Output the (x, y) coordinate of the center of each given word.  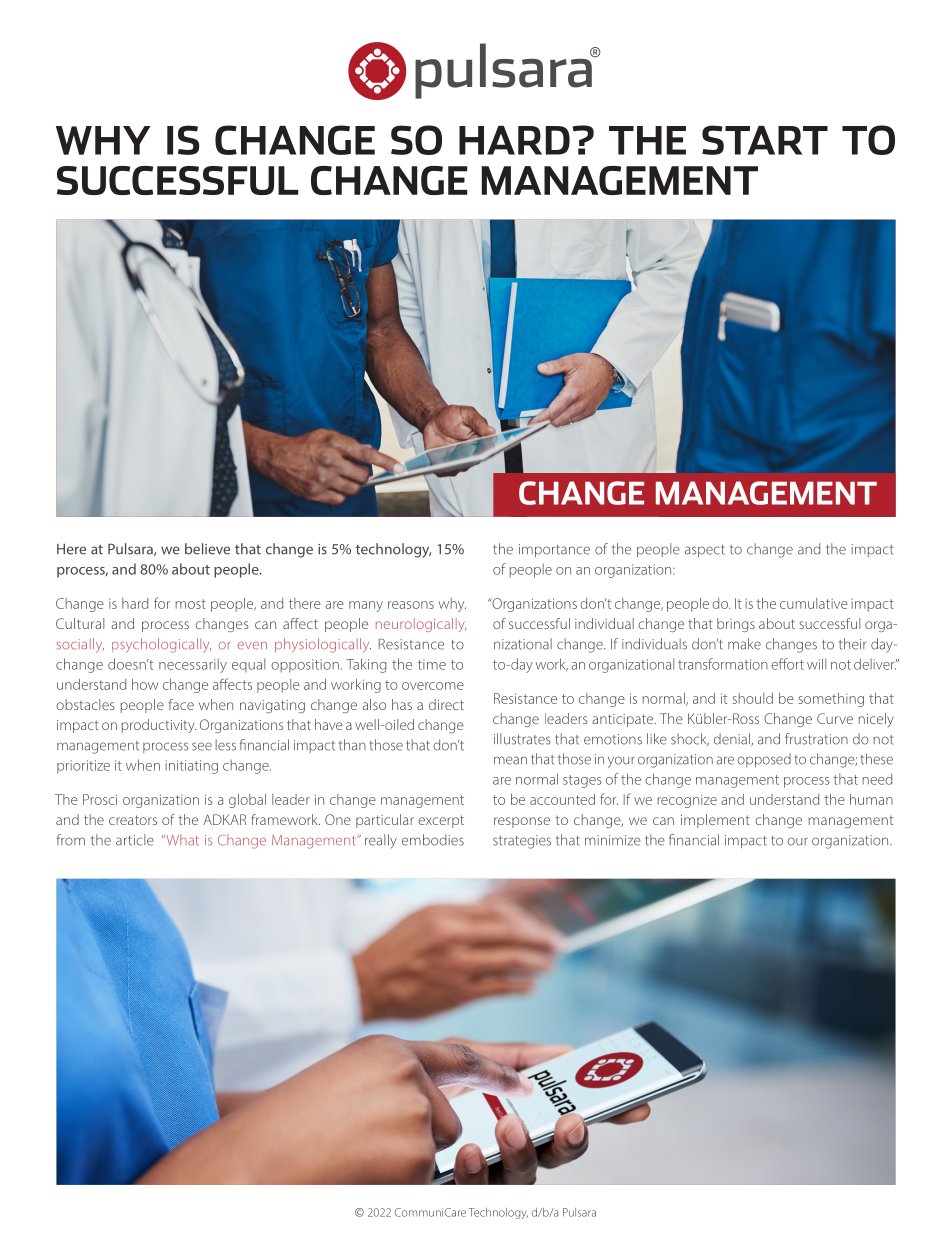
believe (207, 549)
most (190, 604)
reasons (411, 605)
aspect (705, 551)
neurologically (421, 625)
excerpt (441, 821)
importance (554, 550)
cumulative (814, 603)
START (765, 140)
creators (133, 820)
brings (736, 625)
